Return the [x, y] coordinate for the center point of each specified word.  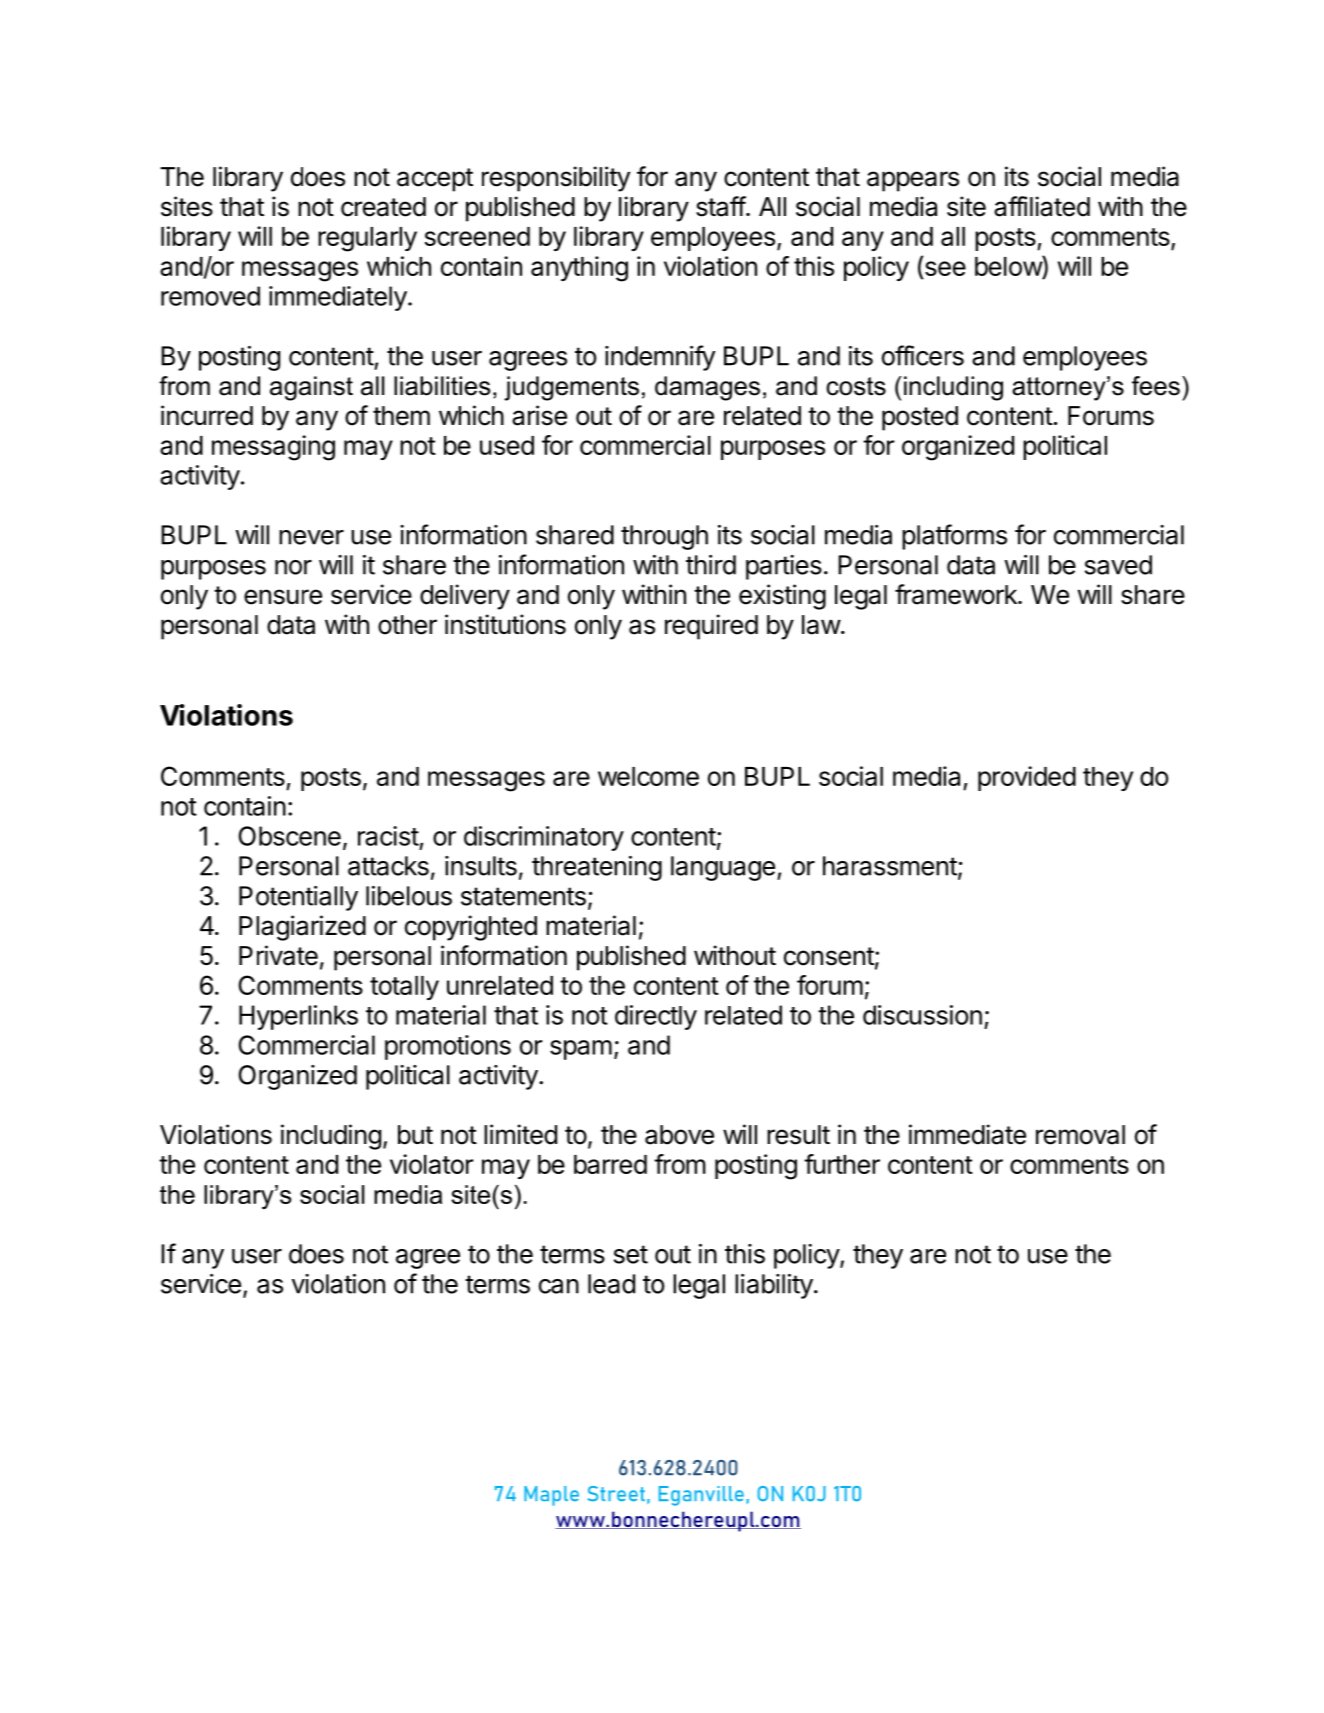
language [723, 868]
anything [579, 269]
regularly [367, 239]
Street [616, 1493]
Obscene [290, 836]
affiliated [1042, 206]
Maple [551, 1496]
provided [1027, 778]
